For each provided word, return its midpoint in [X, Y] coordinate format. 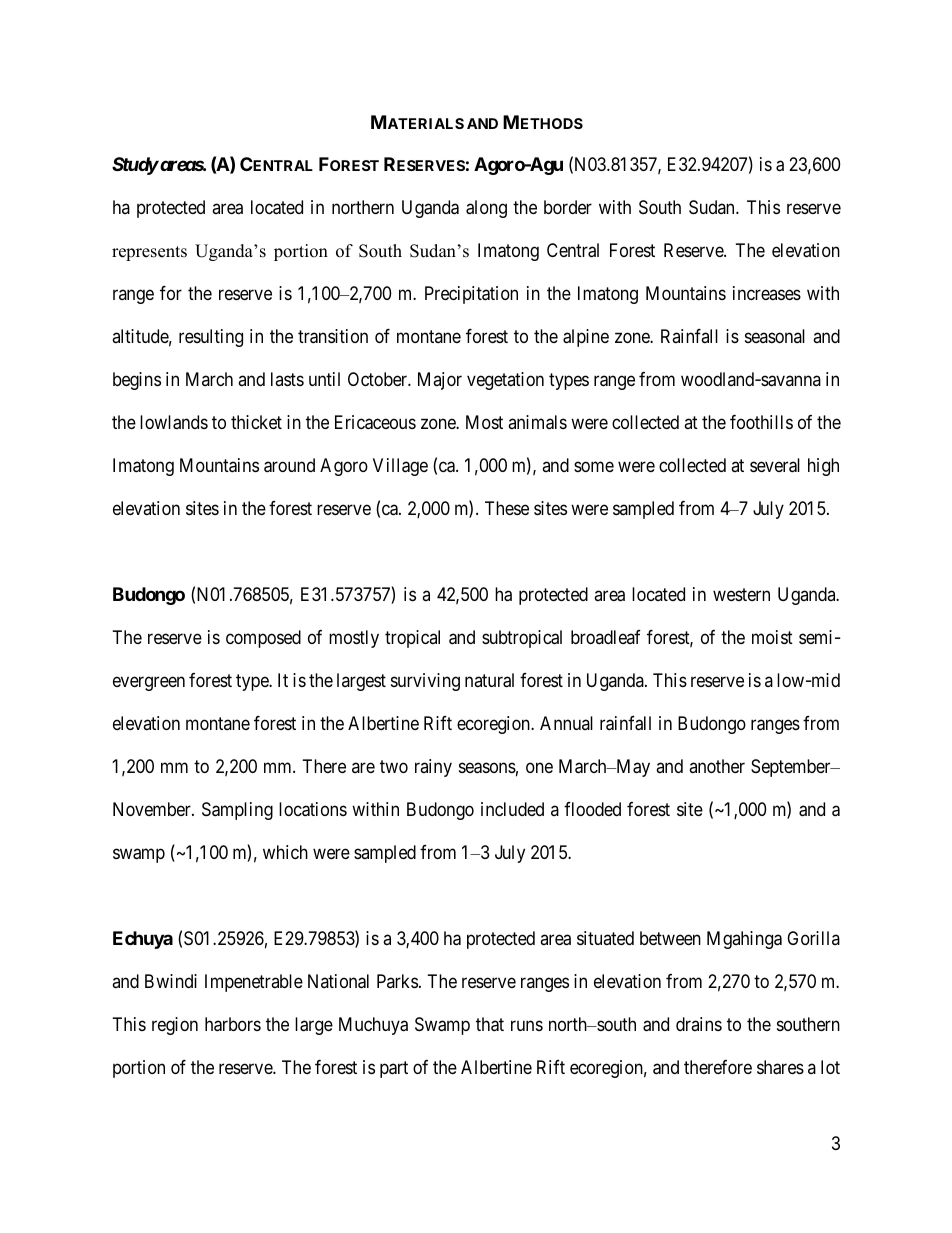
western [741, 594]
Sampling [237, 811]
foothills [761, 422]
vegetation [505, 381]
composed [263, 639]
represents [149, 253]
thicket [256, 422]
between [670, 938]
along [486, 209]
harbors [233, 1024]
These [507, 508]
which [285, 852]
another [717, 766]
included [512, 809]
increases [767, 293]
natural [489, 680]
